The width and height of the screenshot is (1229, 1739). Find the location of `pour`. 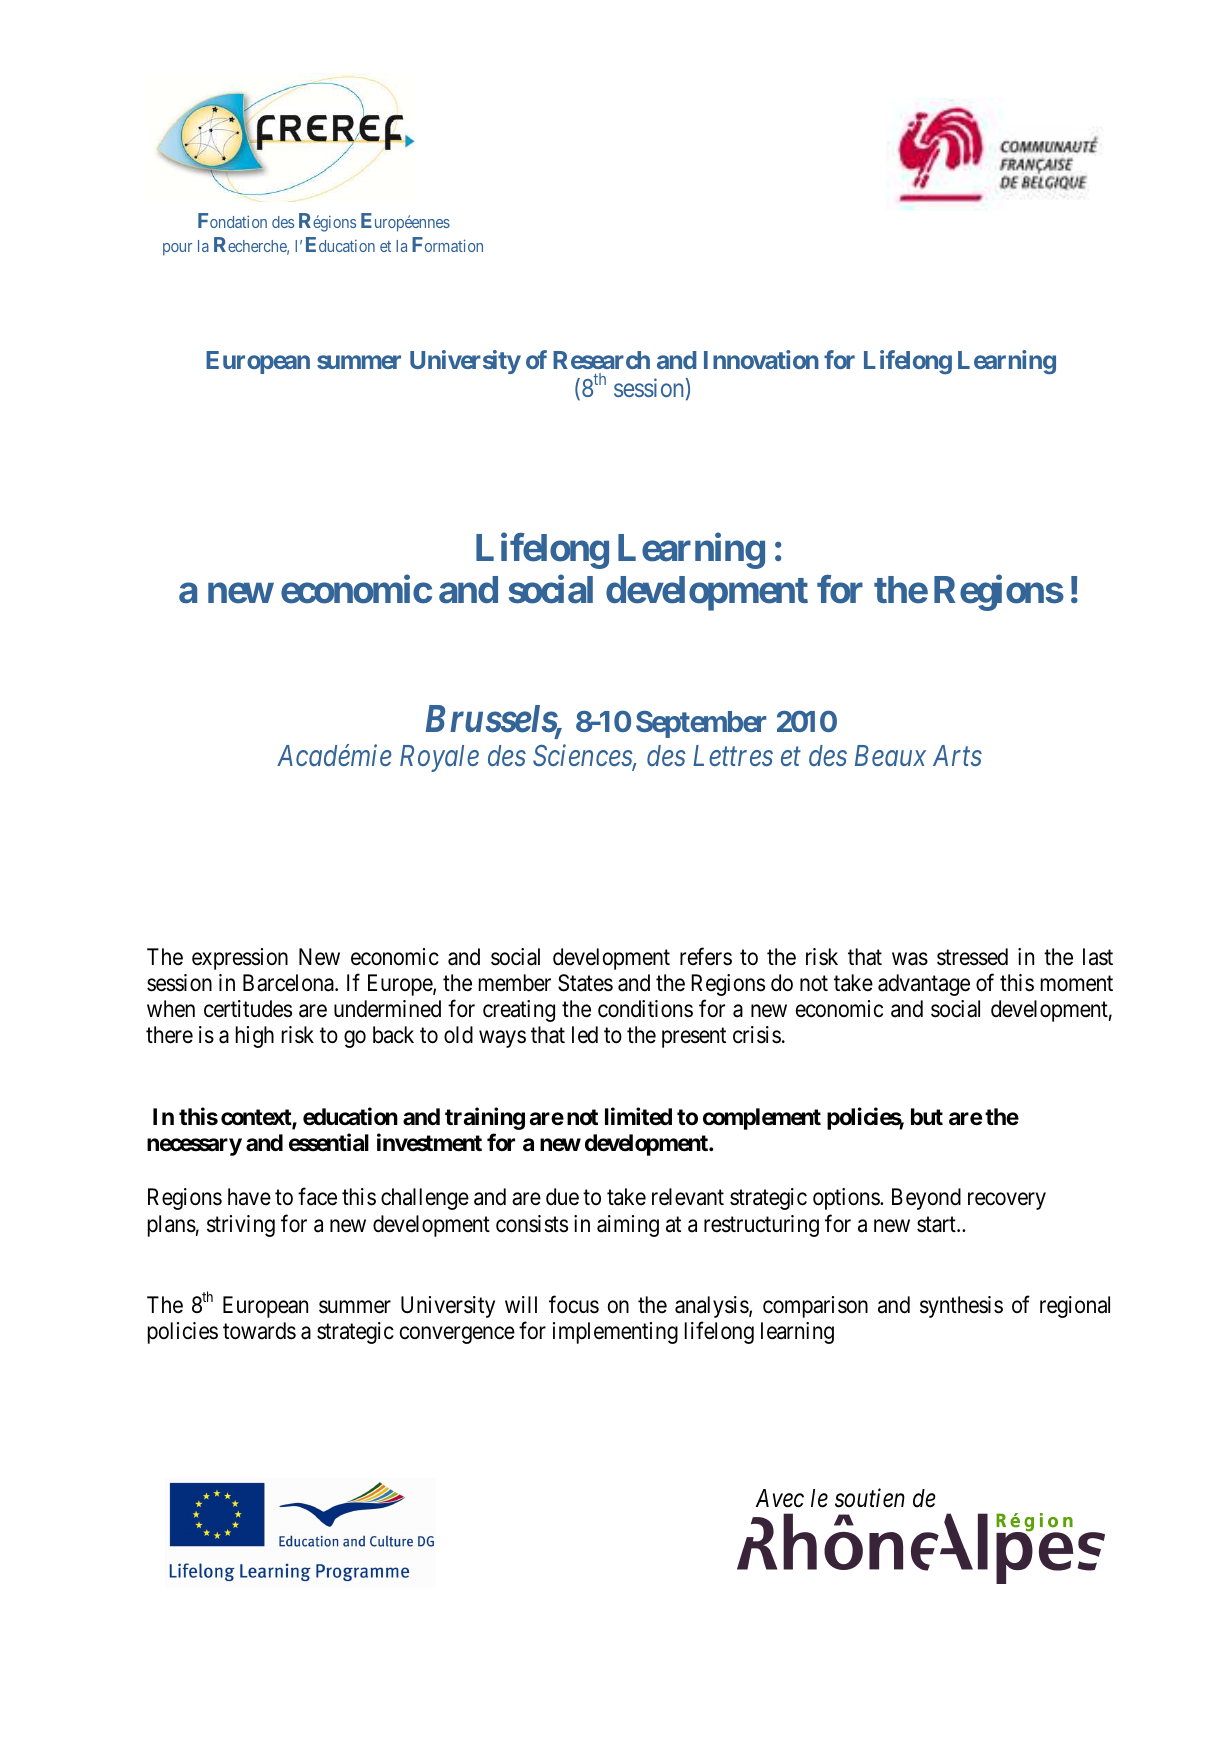

pour is located at coordinates (177, 249).
